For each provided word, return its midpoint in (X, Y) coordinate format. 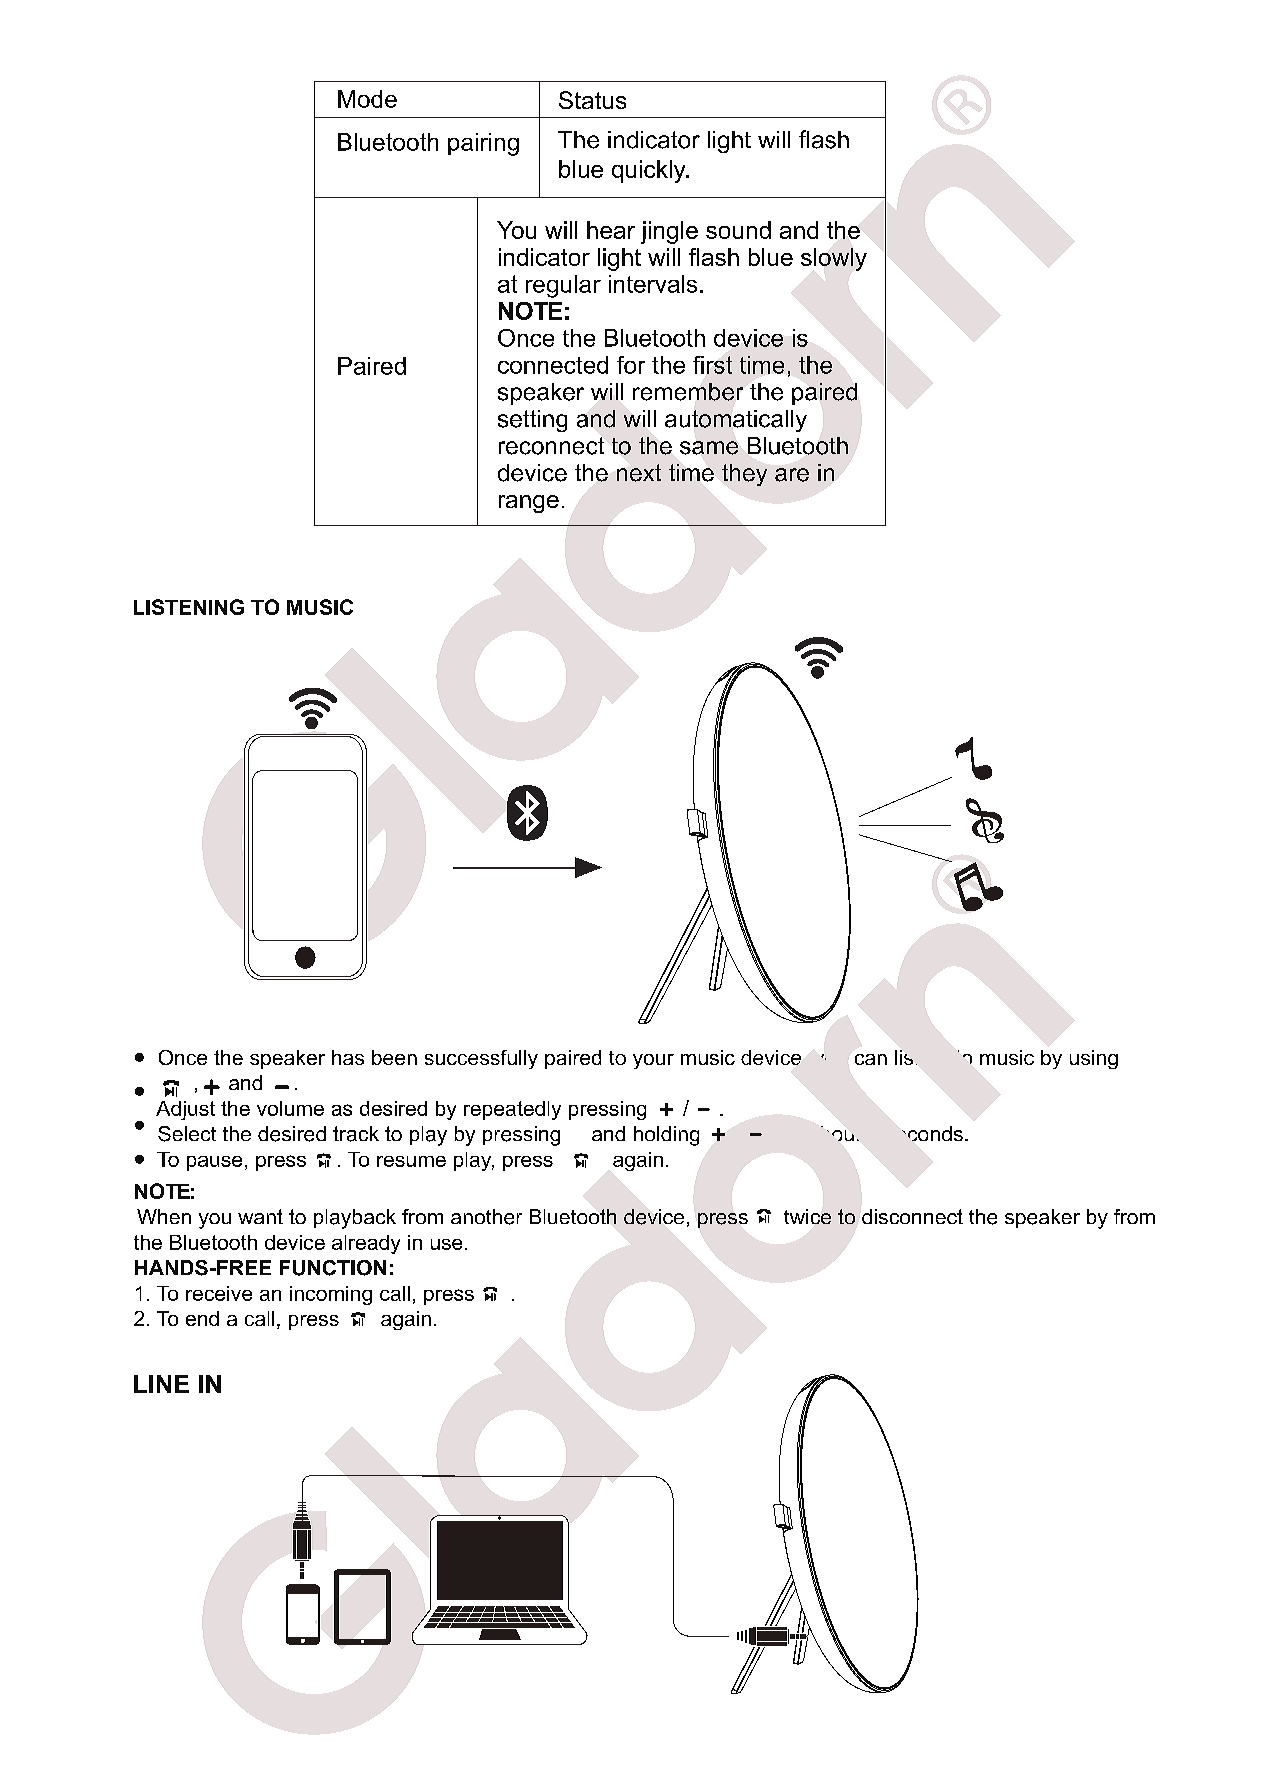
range (529, 504)
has (348, 1057)
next (639, 473)
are (792, 475)
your (653, 1061)
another (486, 1217)
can (871, 1059)
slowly (834, 259)
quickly (650, 171)
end (202, 1318)
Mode (367, 99)
